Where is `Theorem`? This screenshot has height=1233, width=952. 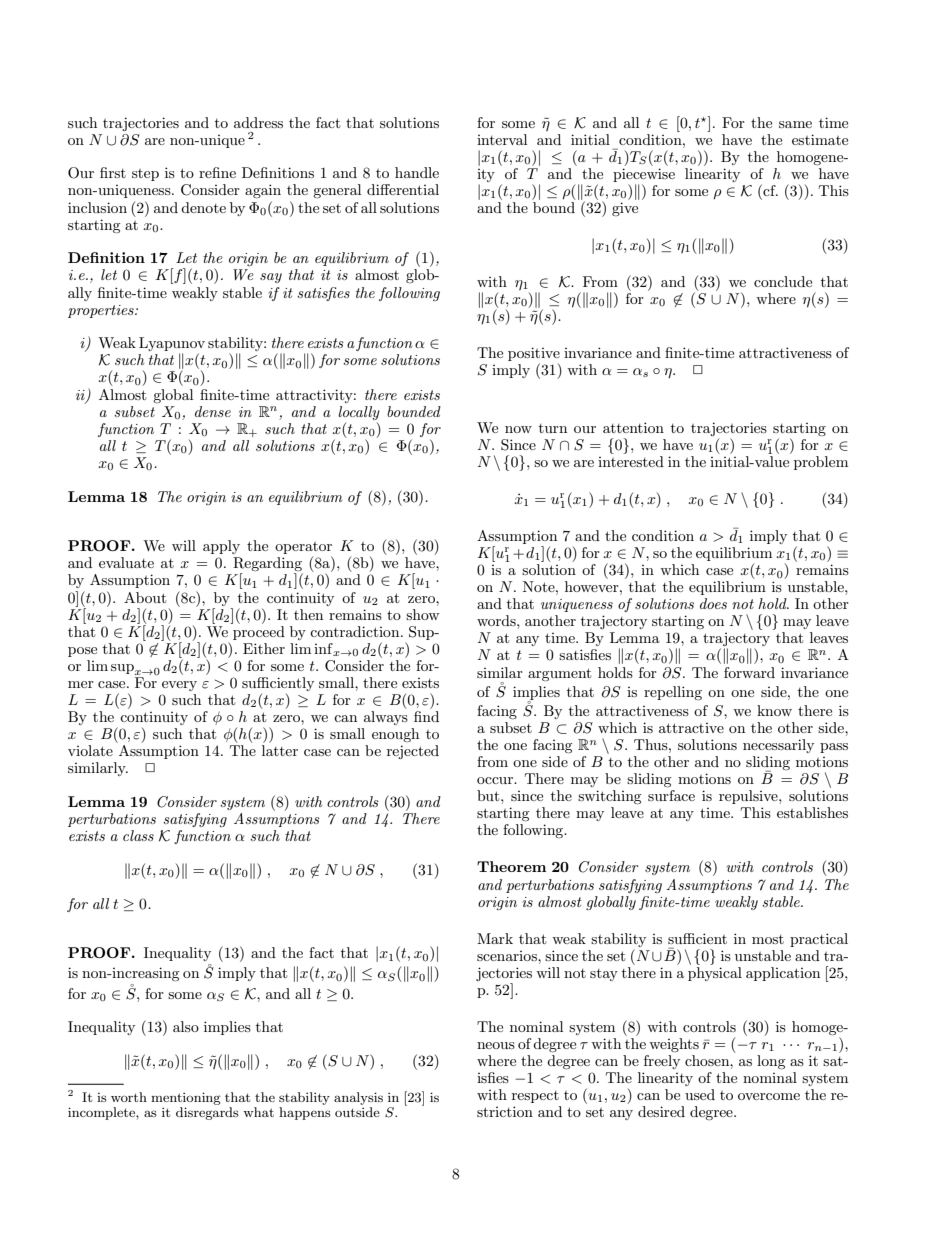 Theorem is located at coordinates (511, 866).
